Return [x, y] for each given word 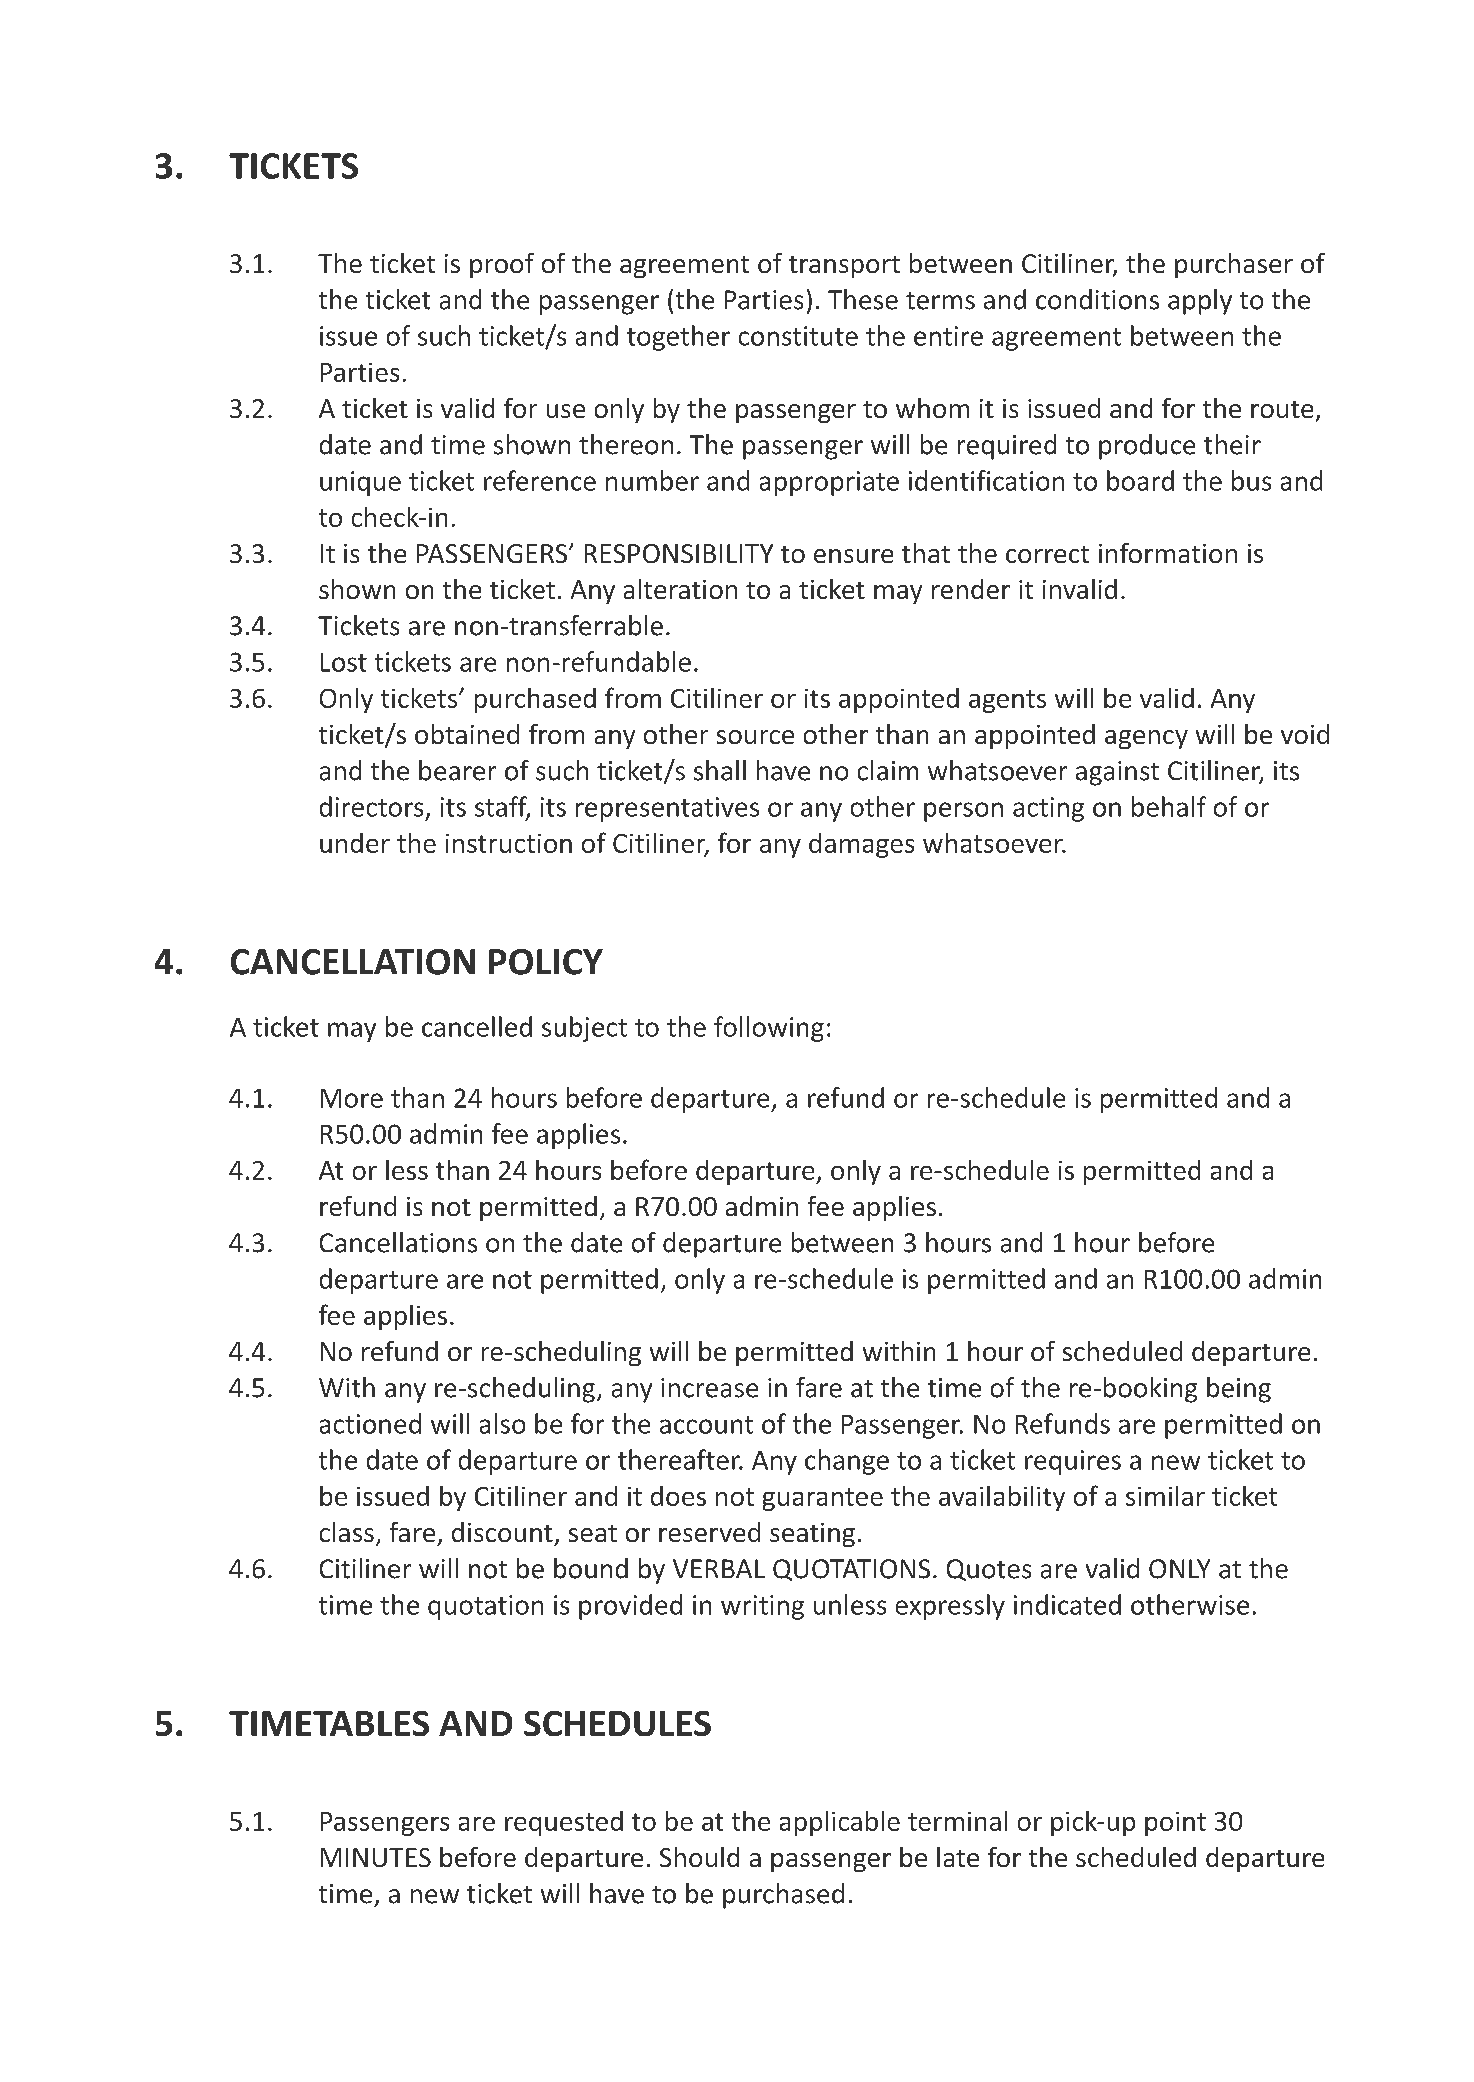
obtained [467, 734]
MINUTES [376, 1857]
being [1239, 1390]
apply [1200, 302]
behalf [1169, 806]
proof [502, 265]
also [502, 1423]
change [847, 1462]
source [755, 737]
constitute [798, 336]
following [769, 1029]
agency [1146, 739]
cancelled [477, 1026]
